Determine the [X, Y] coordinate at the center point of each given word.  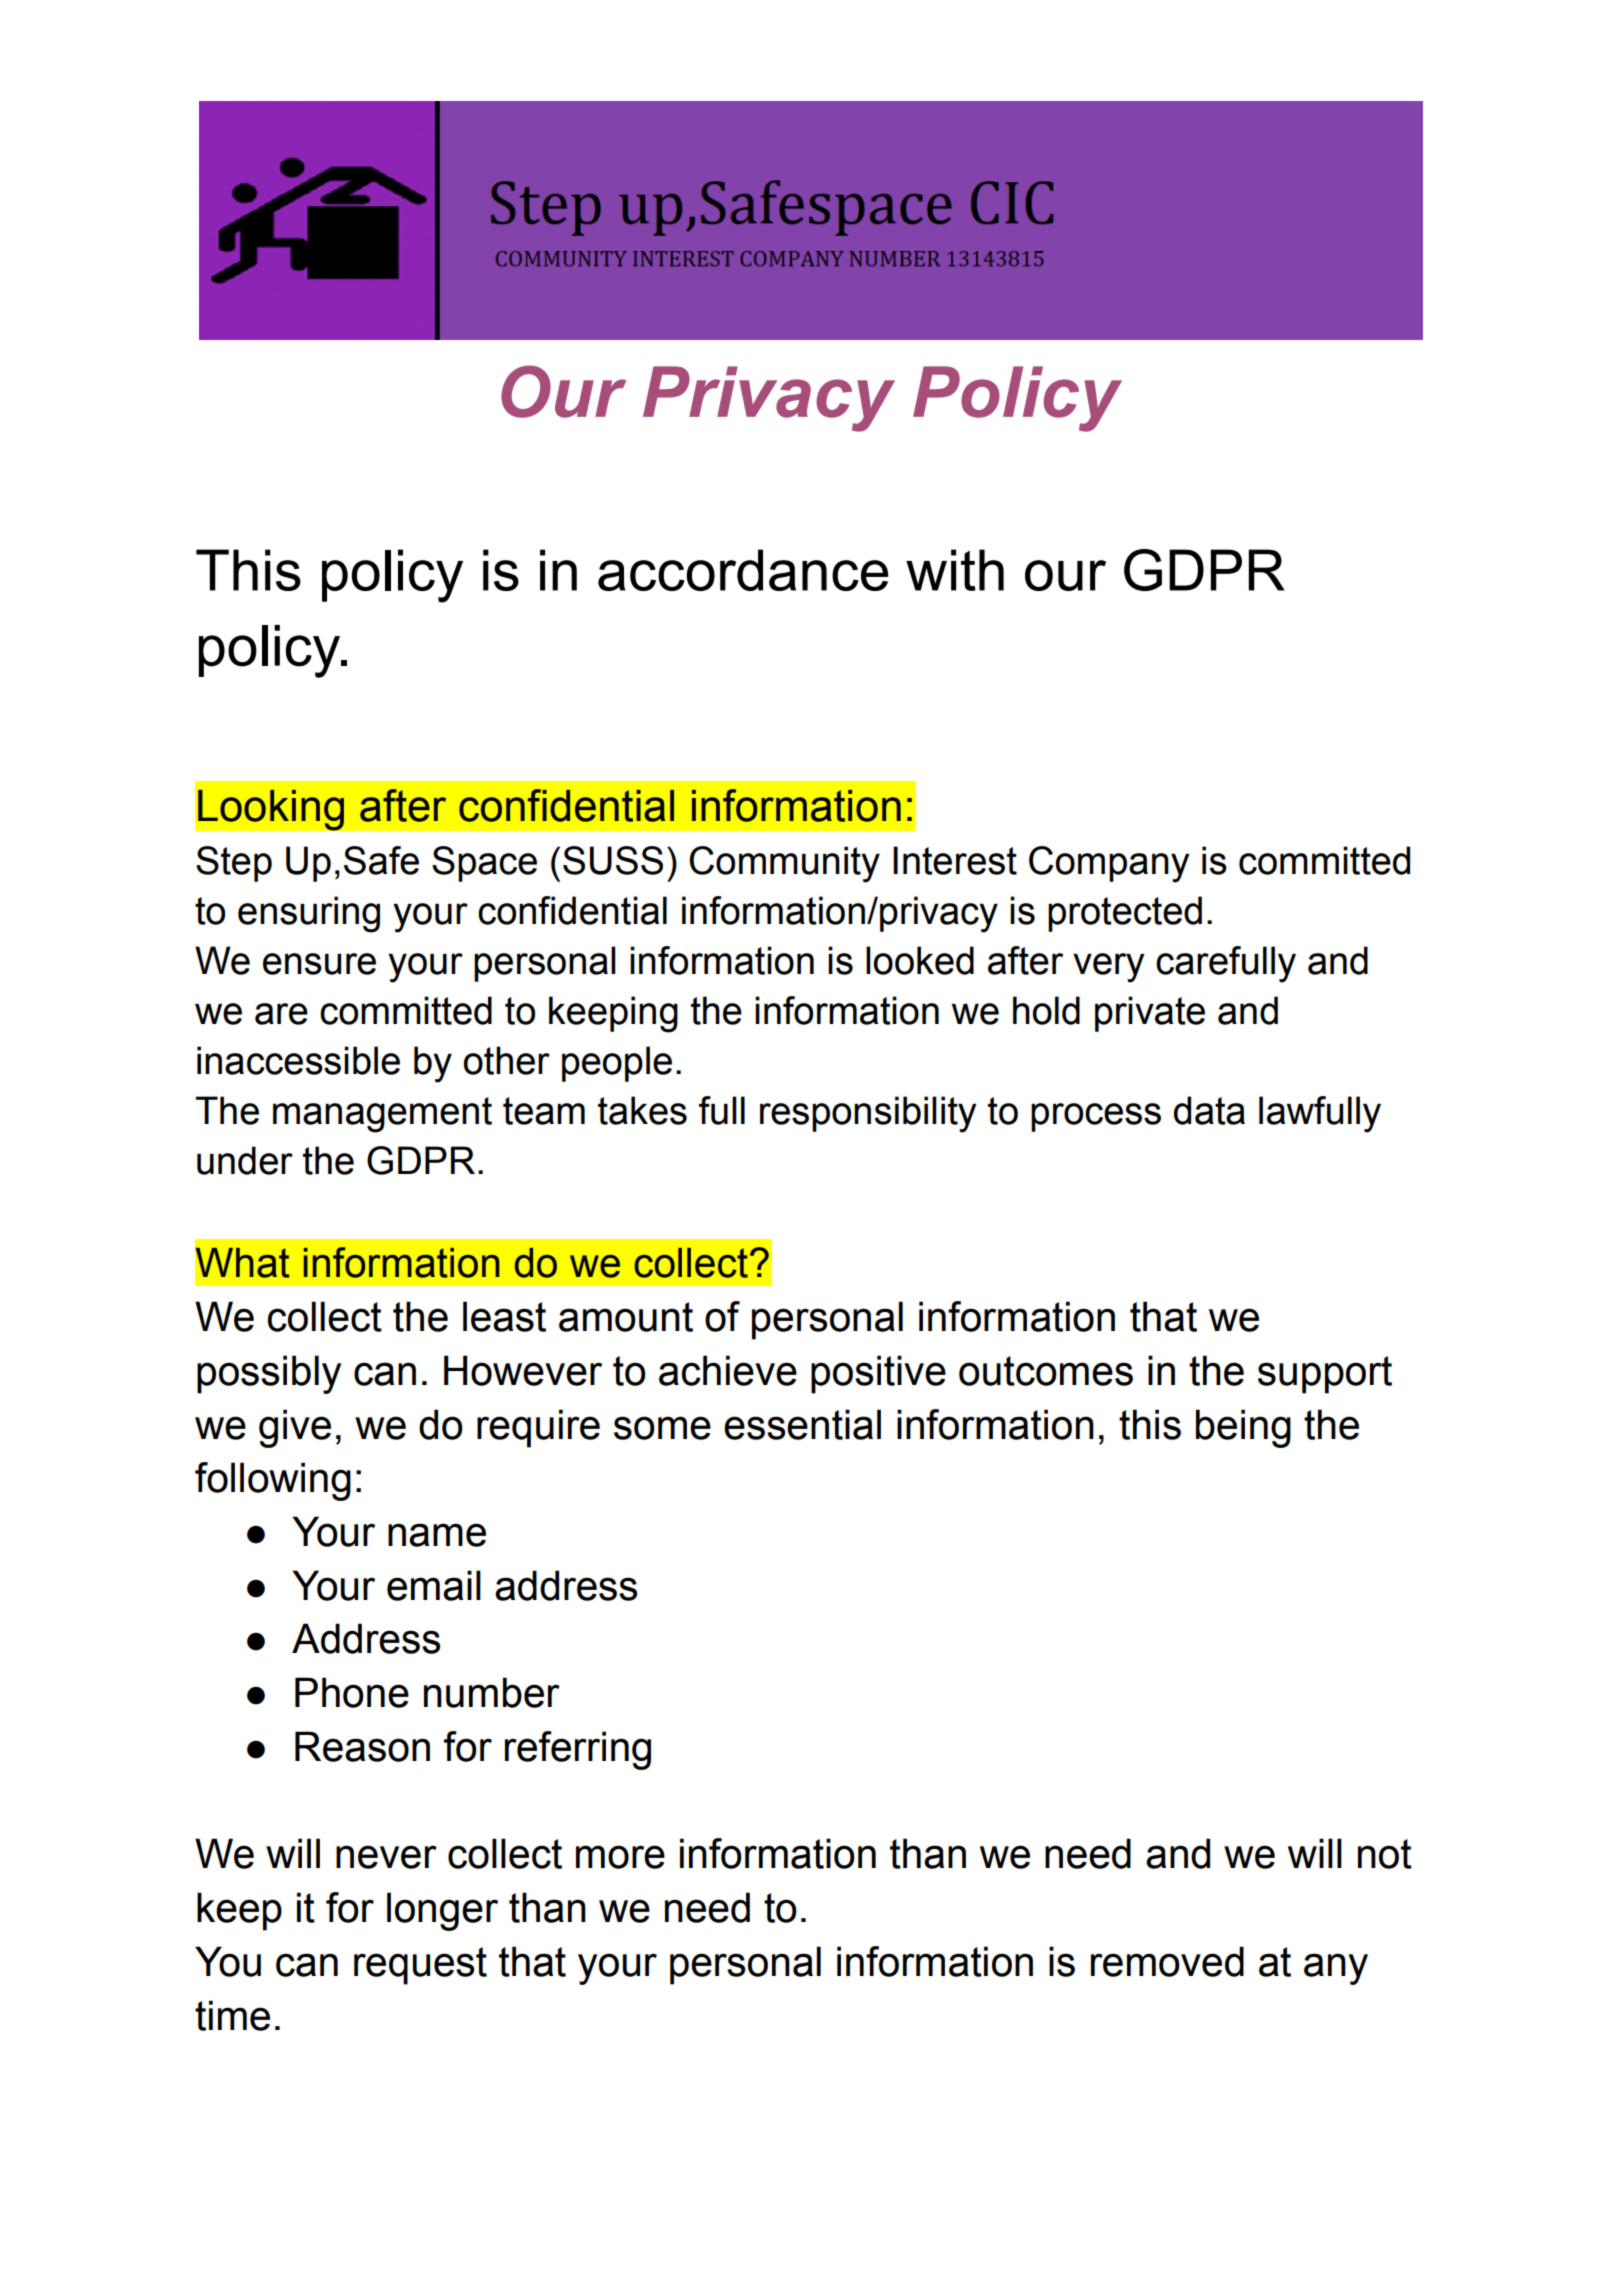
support [1325, 1375]
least [504, 1316]
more [620, 1857]
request [420, 1966]
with [955, 570]
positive [878, 1374]
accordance [743, 570]
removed [1167, 1961]
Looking [271, 810]
